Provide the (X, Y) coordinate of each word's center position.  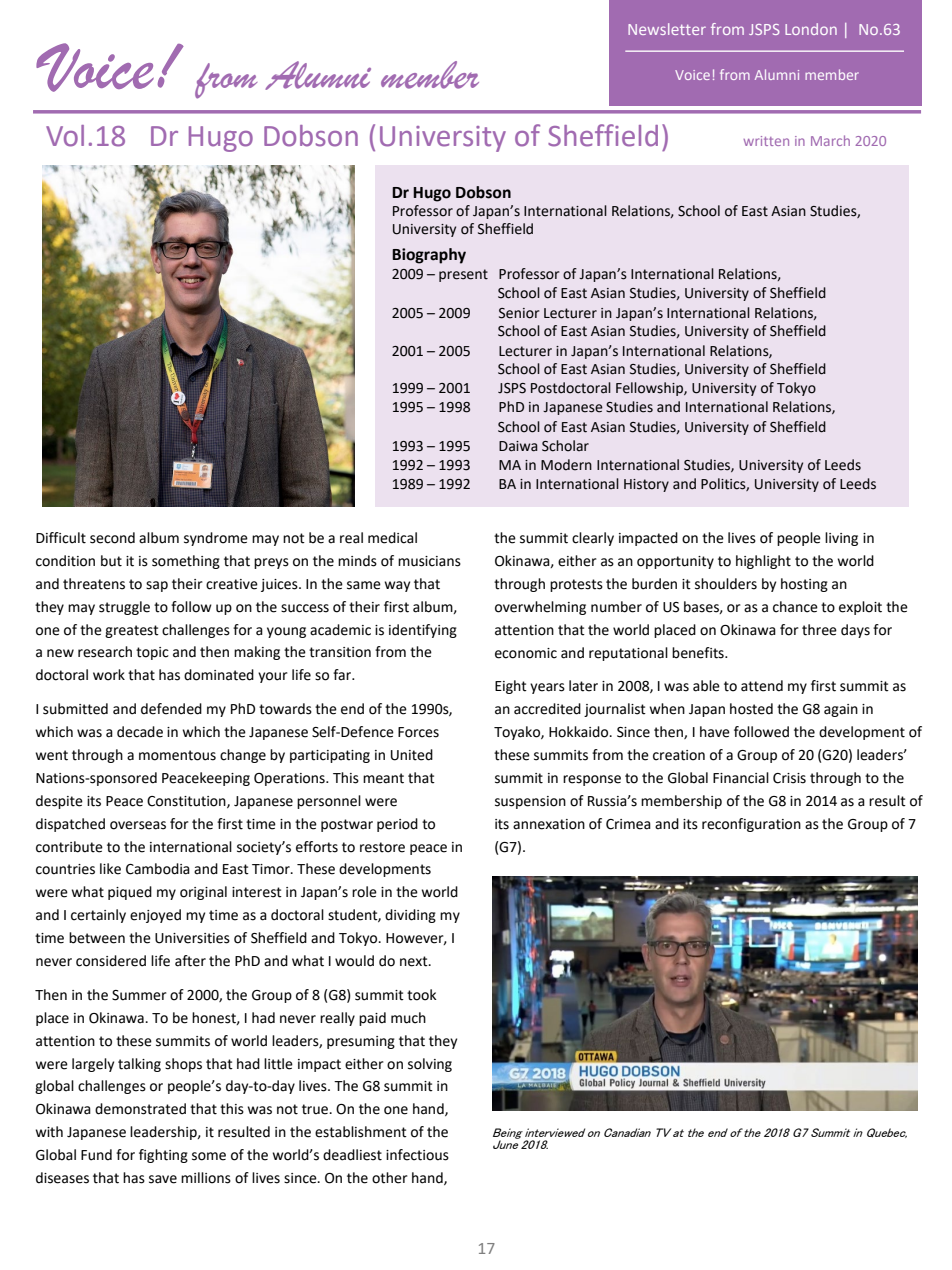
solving (430, 1065)
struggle (124, 608)
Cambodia (158, 869)
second (112, 538)
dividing (410, 916)
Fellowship (650, 389)
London (811, 29)
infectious (417, 1155)
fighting (163, 1156)
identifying (423, 631)
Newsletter (667, 29)
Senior (519, 313)
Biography (429, 256)
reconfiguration (751, 825)
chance (795, 607)
